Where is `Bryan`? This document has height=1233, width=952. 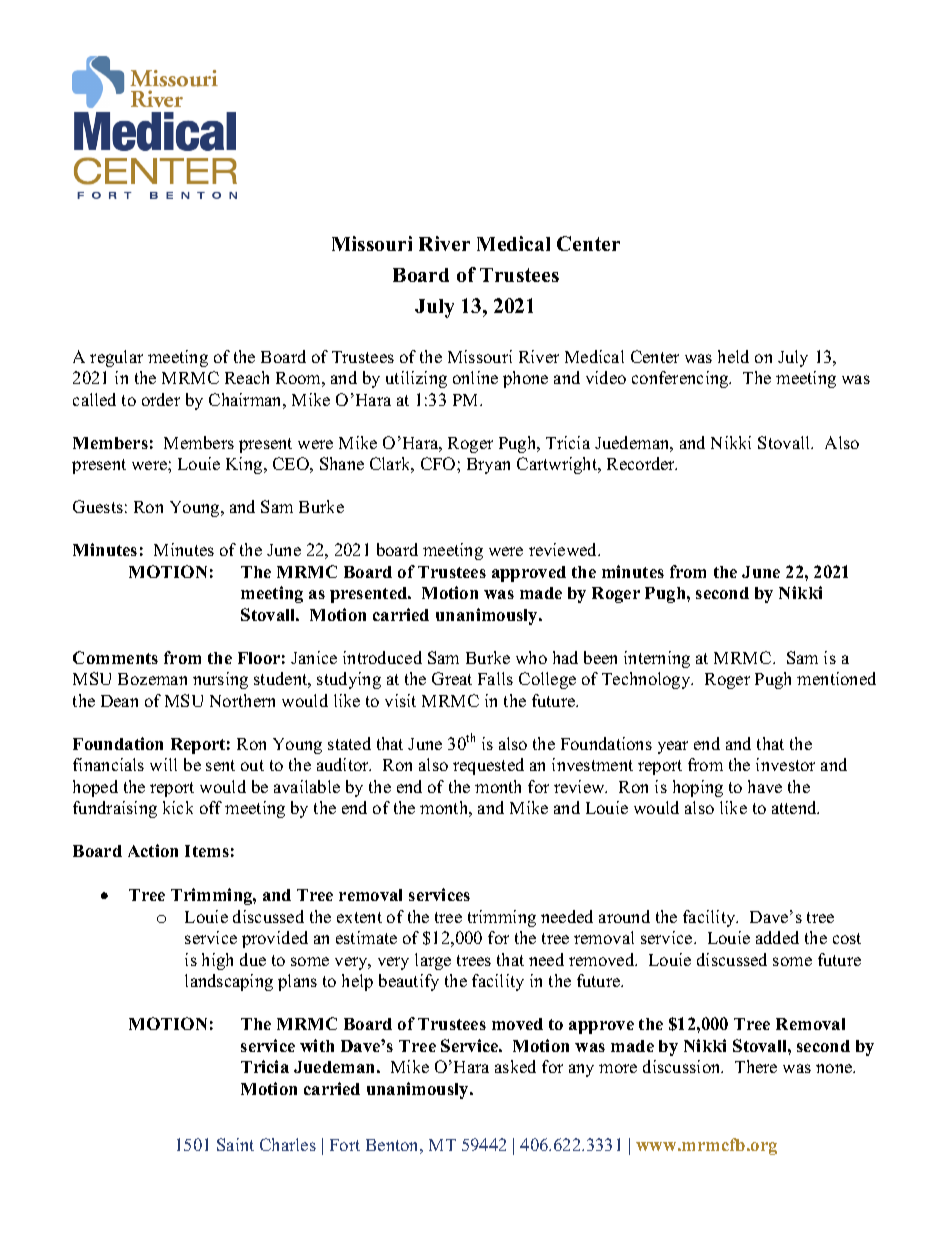
Bryan is located at coordinates (488, 466).
